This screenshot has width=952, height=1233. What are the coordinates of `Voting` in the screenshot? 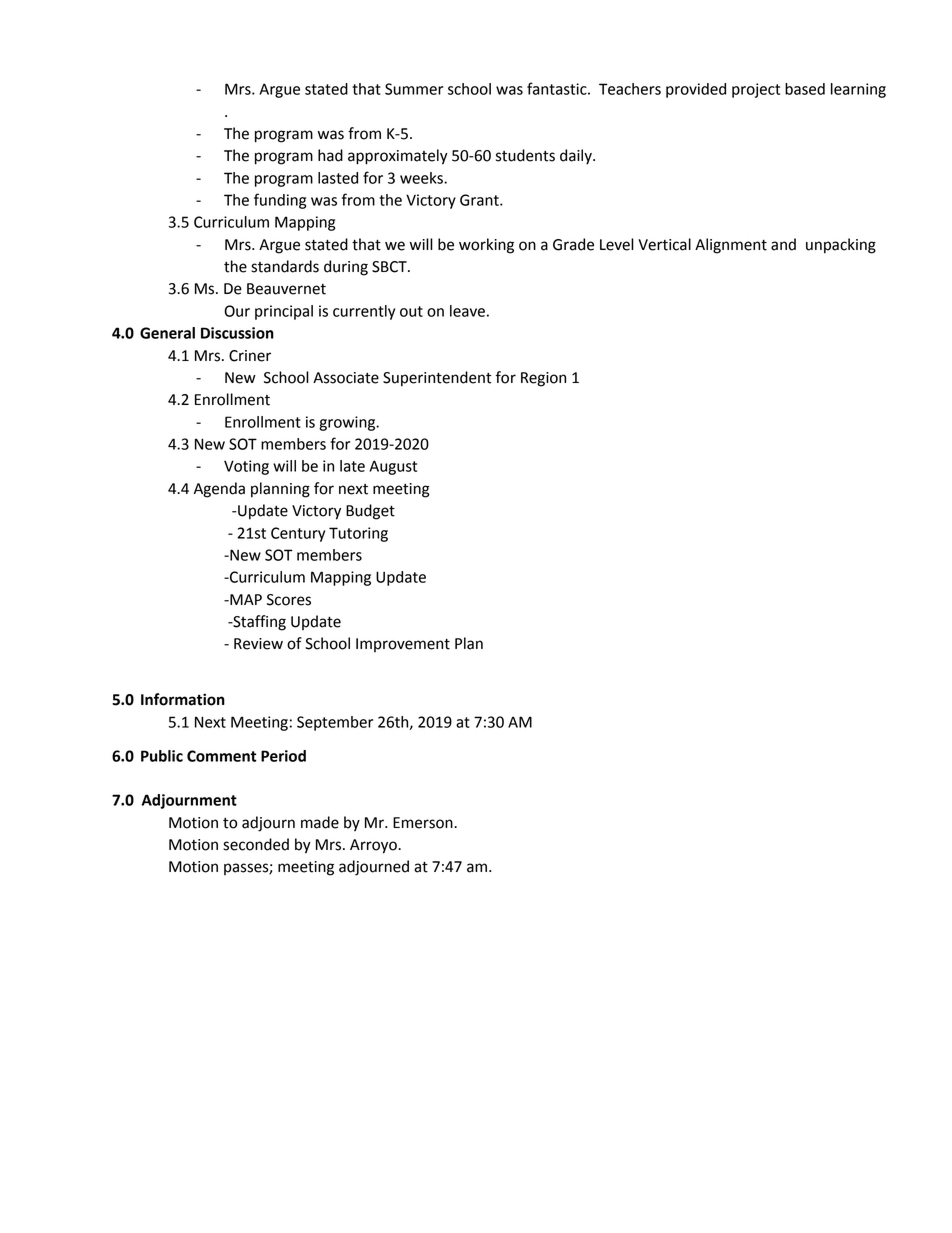 It's located at (246, 467).
